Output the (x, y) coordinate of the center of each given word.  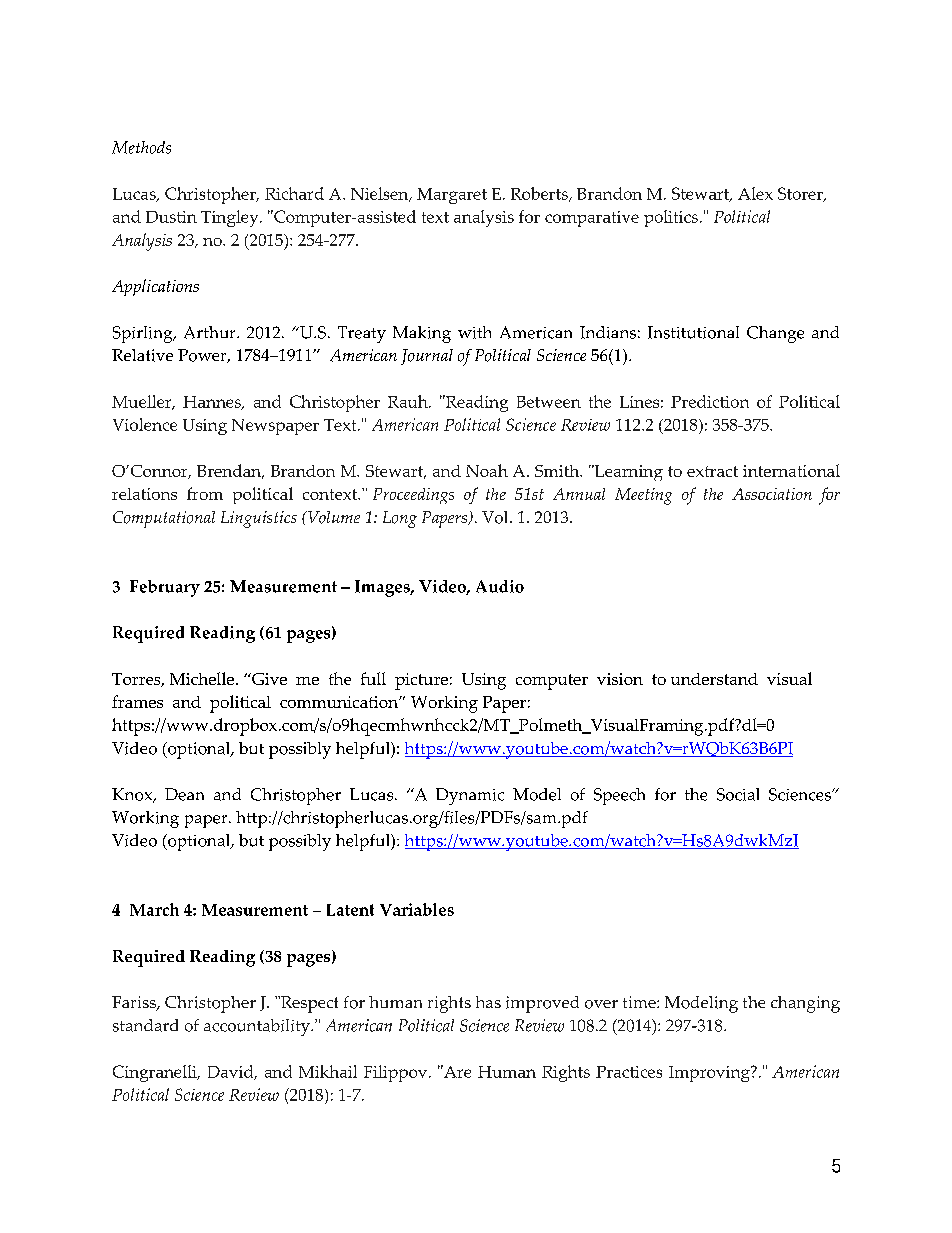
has (488, 1002)
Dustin (171, 217)
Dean (184, 794)
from (205, 493)
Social (738, 794)
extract (712, 471)
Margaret (452, 196)
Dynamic (470, 796)
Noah (487, 470)
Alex (755, 193)
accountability (258, 1027)
